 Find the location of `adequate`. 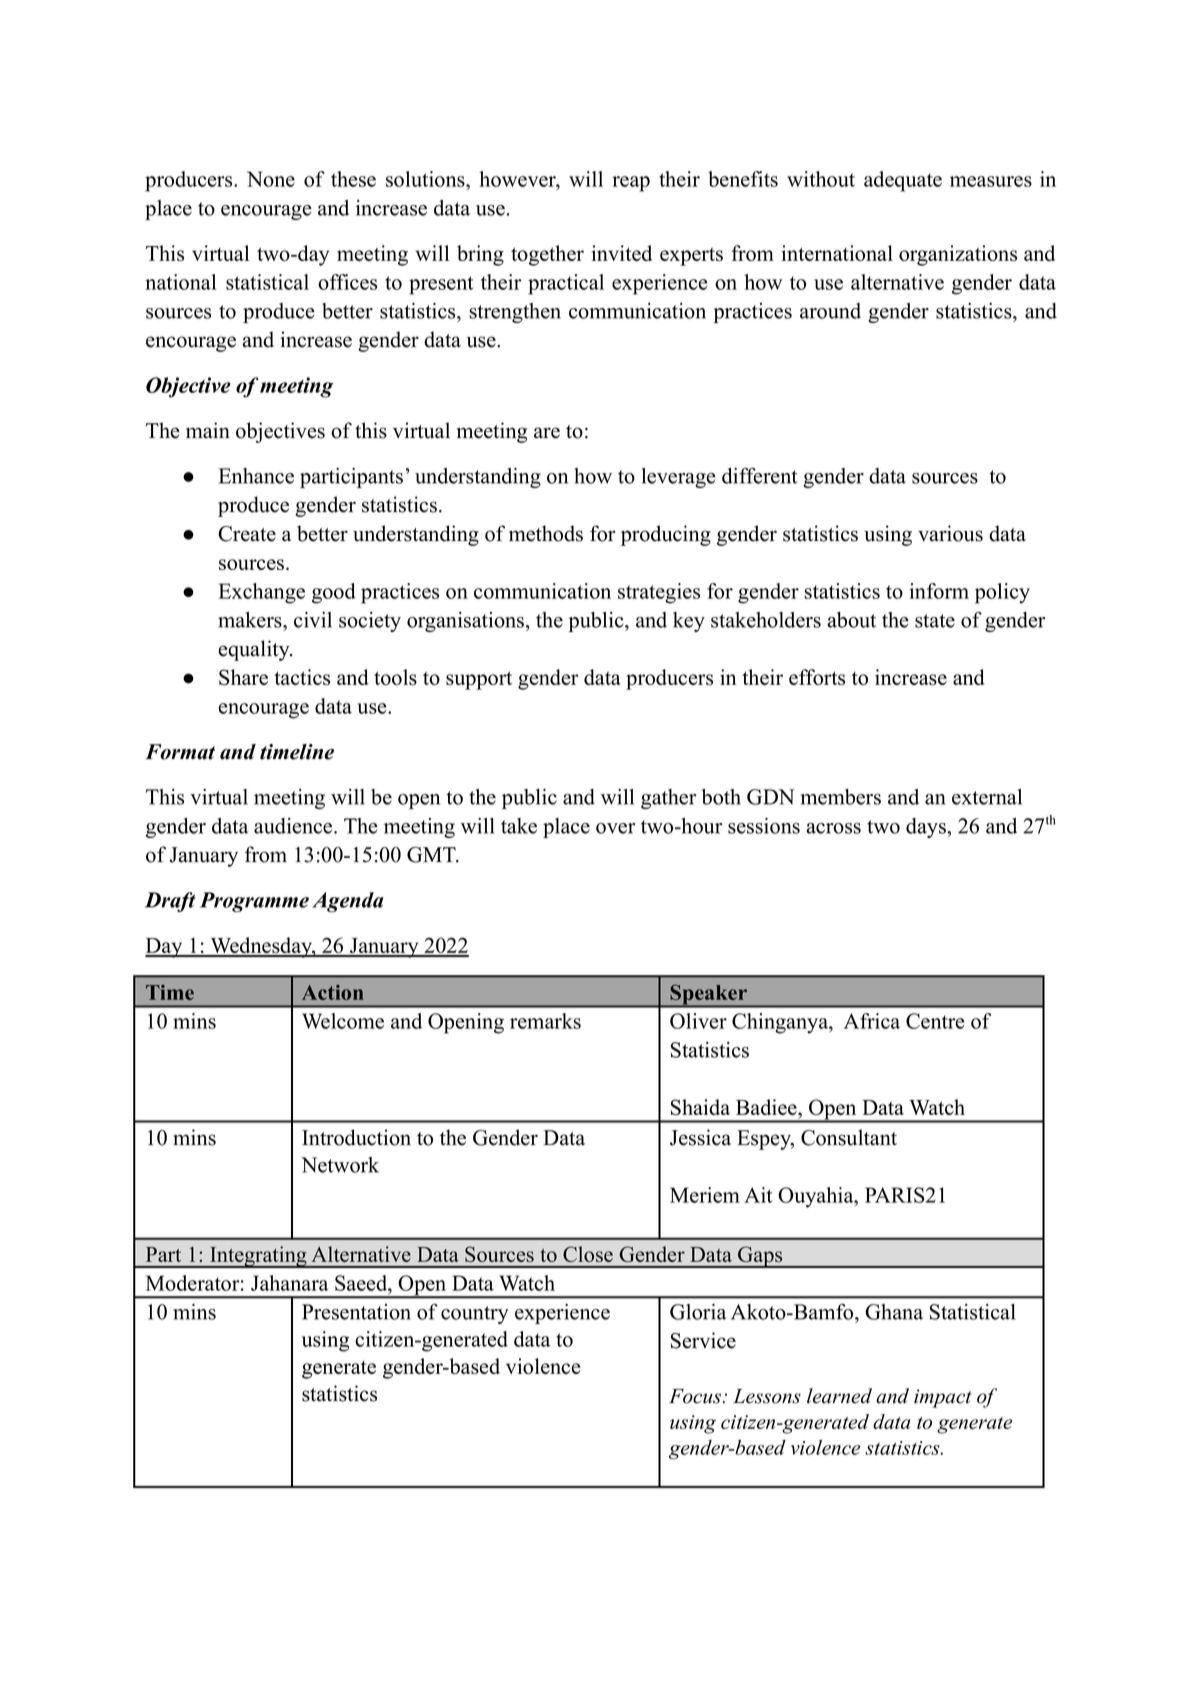

adequate is located at coordinates (903, 181).
